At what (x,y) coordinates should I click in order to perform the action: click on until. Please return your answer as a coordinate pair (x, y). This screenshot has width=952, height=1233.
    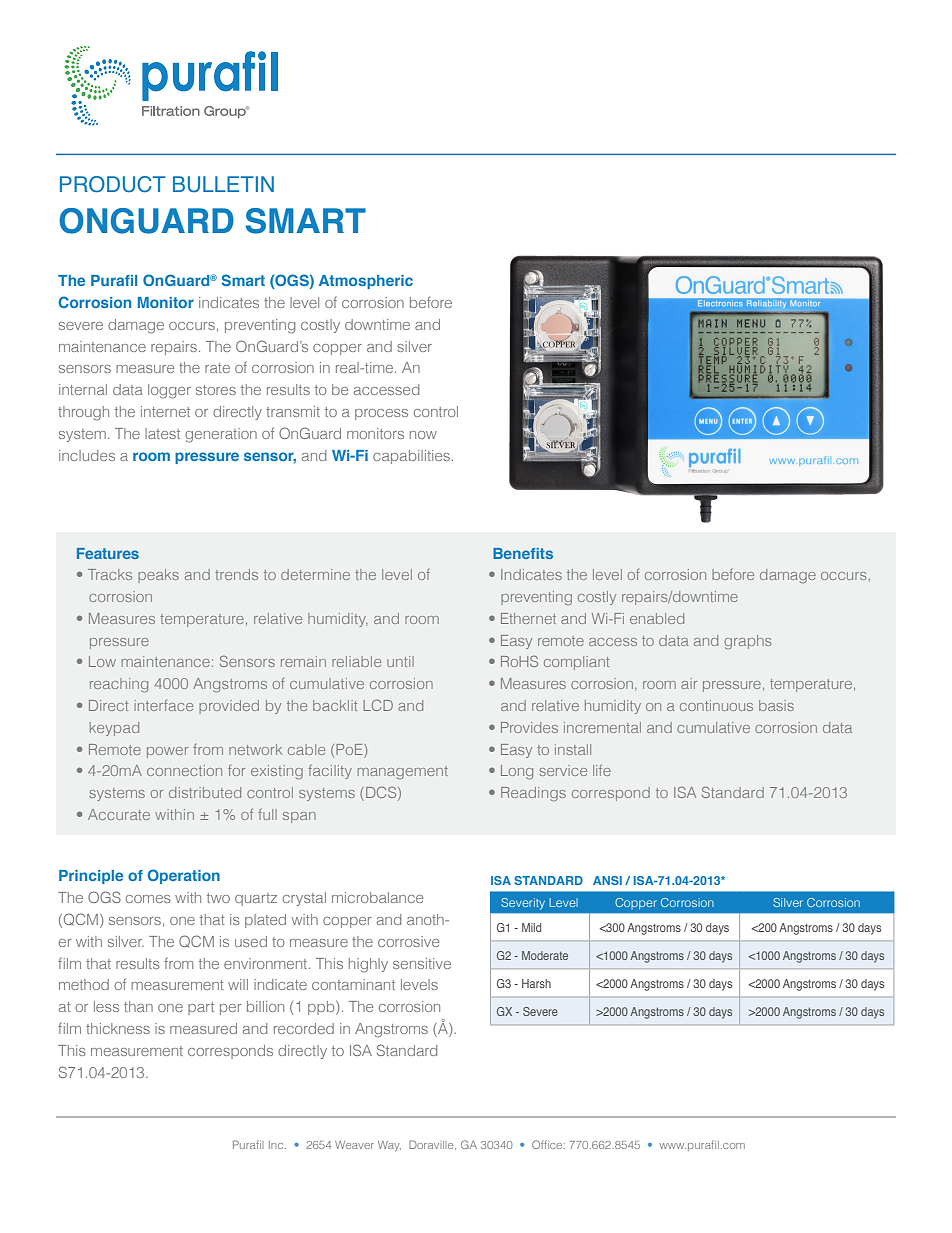
    Looking at the image, I should click on (400, 661).
